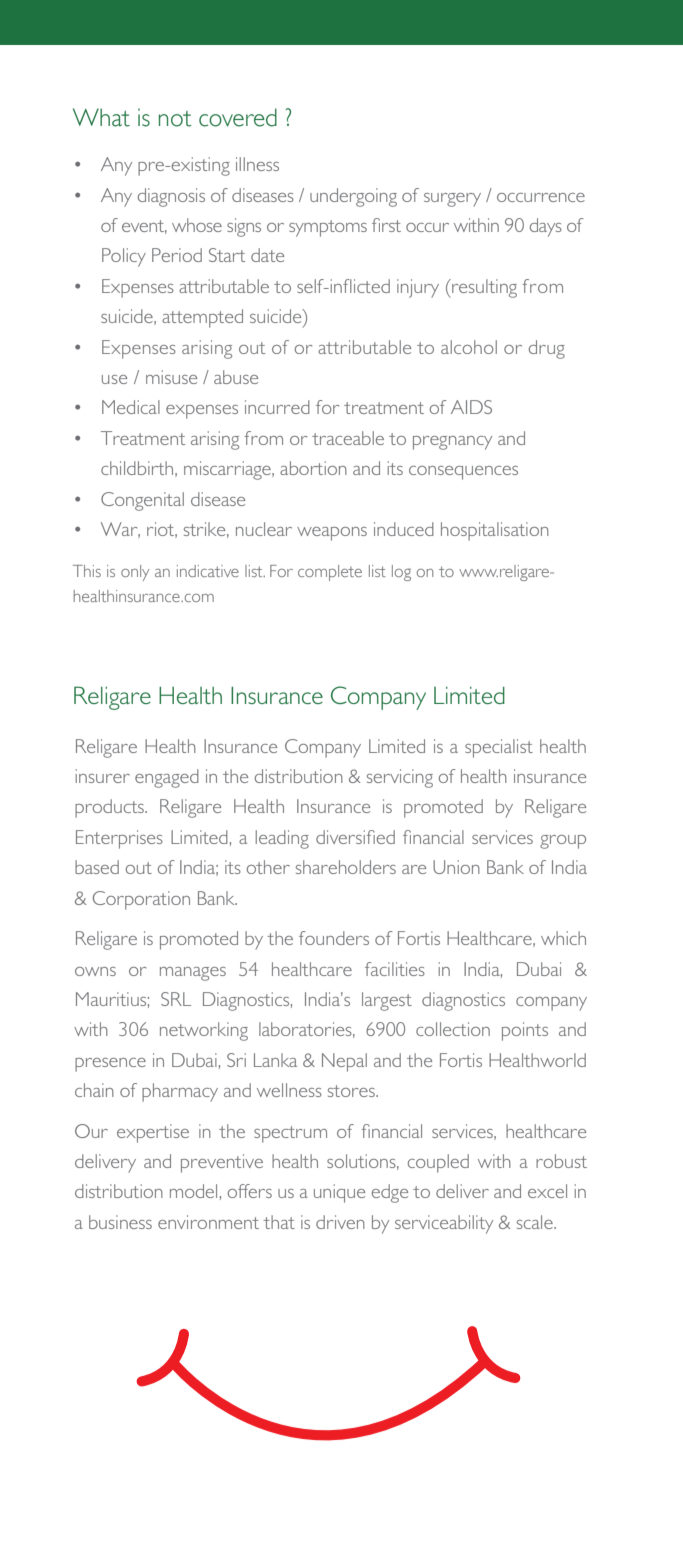 The image size is (683, 1568). I want to click on hospitalisation, so click(495, 531).
